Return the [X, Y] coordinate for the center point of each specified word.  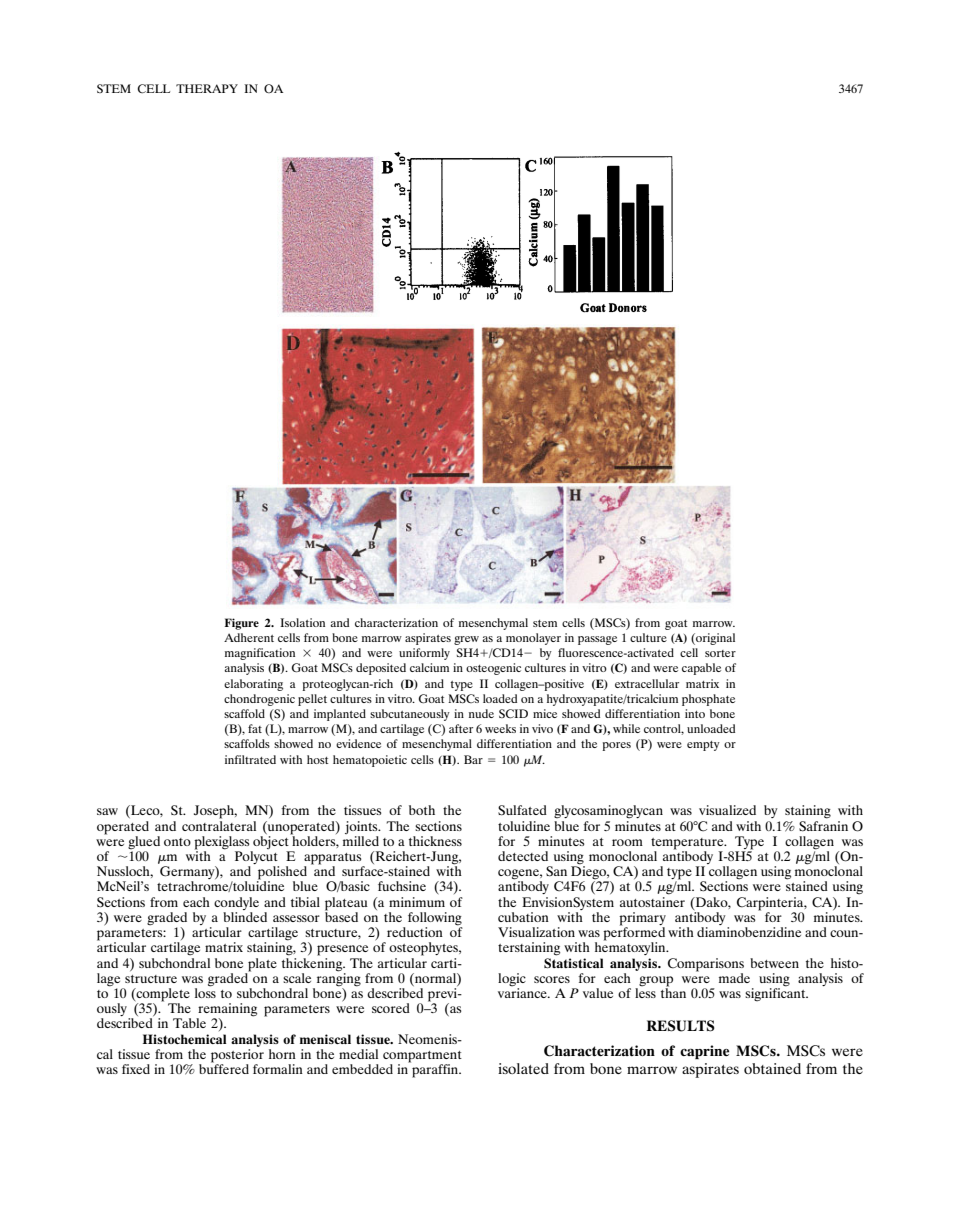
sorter [720, 653]
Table [189, 1023]
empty [703, 746]
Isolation [302, 622]
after [461, 728]
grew [466, 640]
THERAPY [207, 88]
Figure [242, 624]
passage [597, 640]
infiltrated [250, 759]
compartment [422, 1057]
